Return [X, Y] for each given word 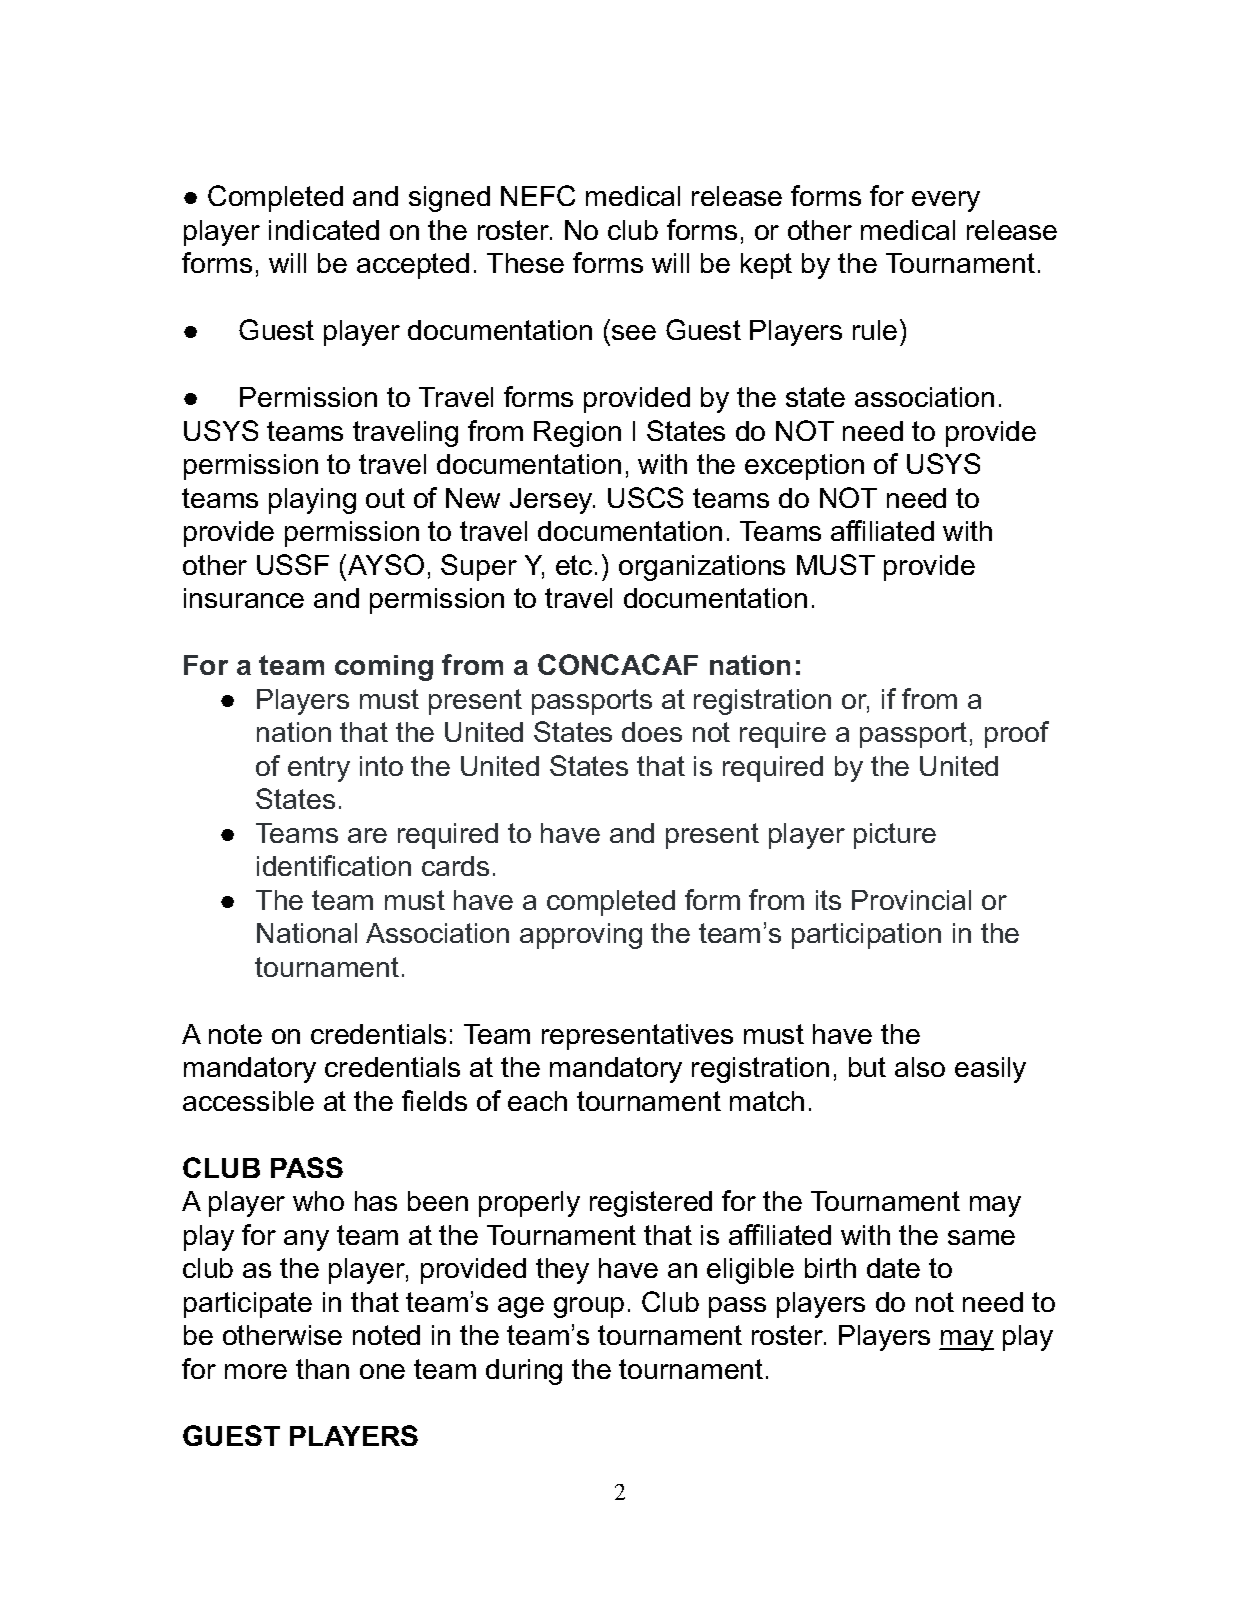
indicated [324, 230]
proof [1017, 734]
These [525, 263]
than [322, 1369]
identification [334, 865]
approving [581, 936]
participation [866, 936]
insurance [244, 598]
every [946, 201]
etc [574, 565]
